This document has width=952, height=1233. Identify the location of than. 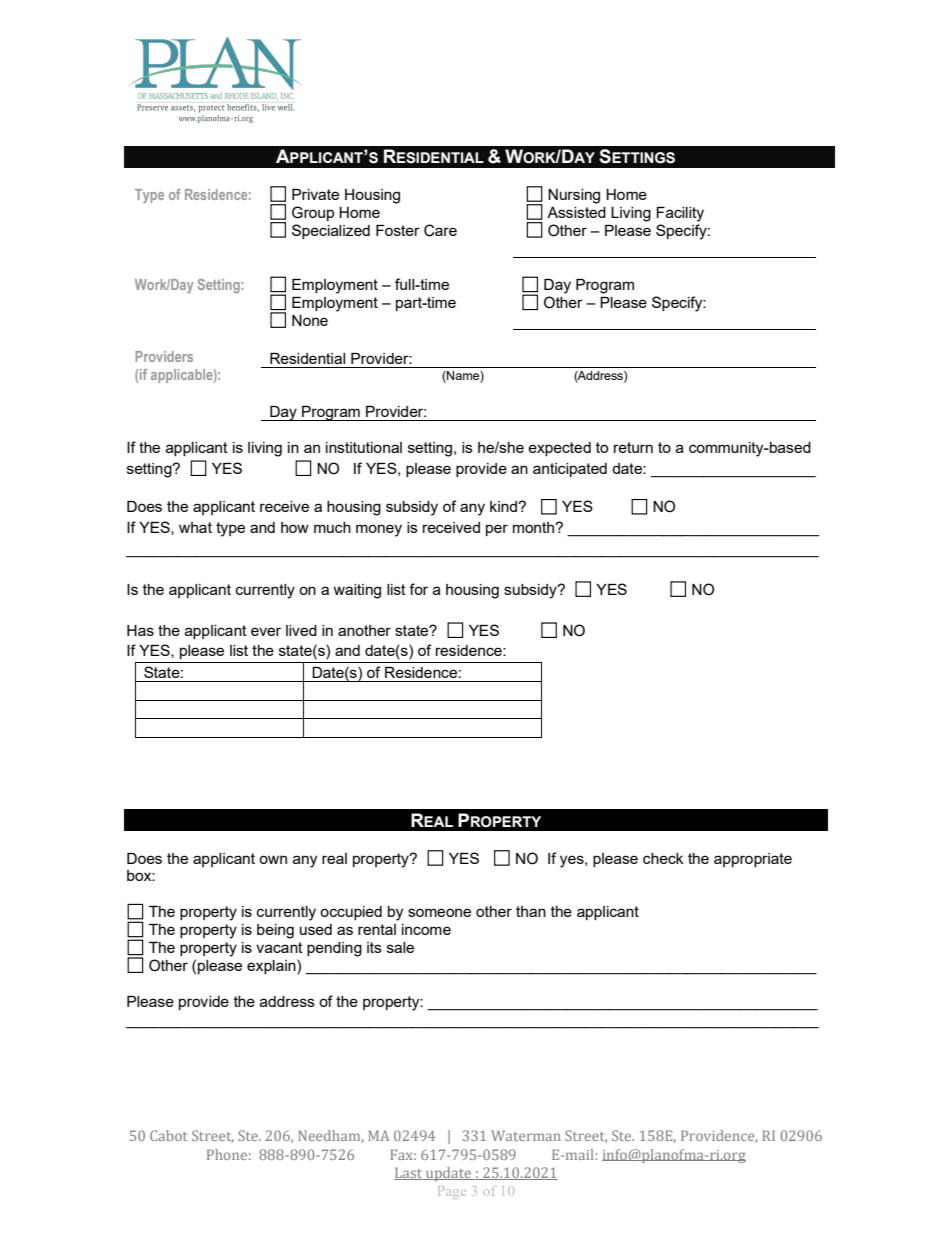
(531, 911).
